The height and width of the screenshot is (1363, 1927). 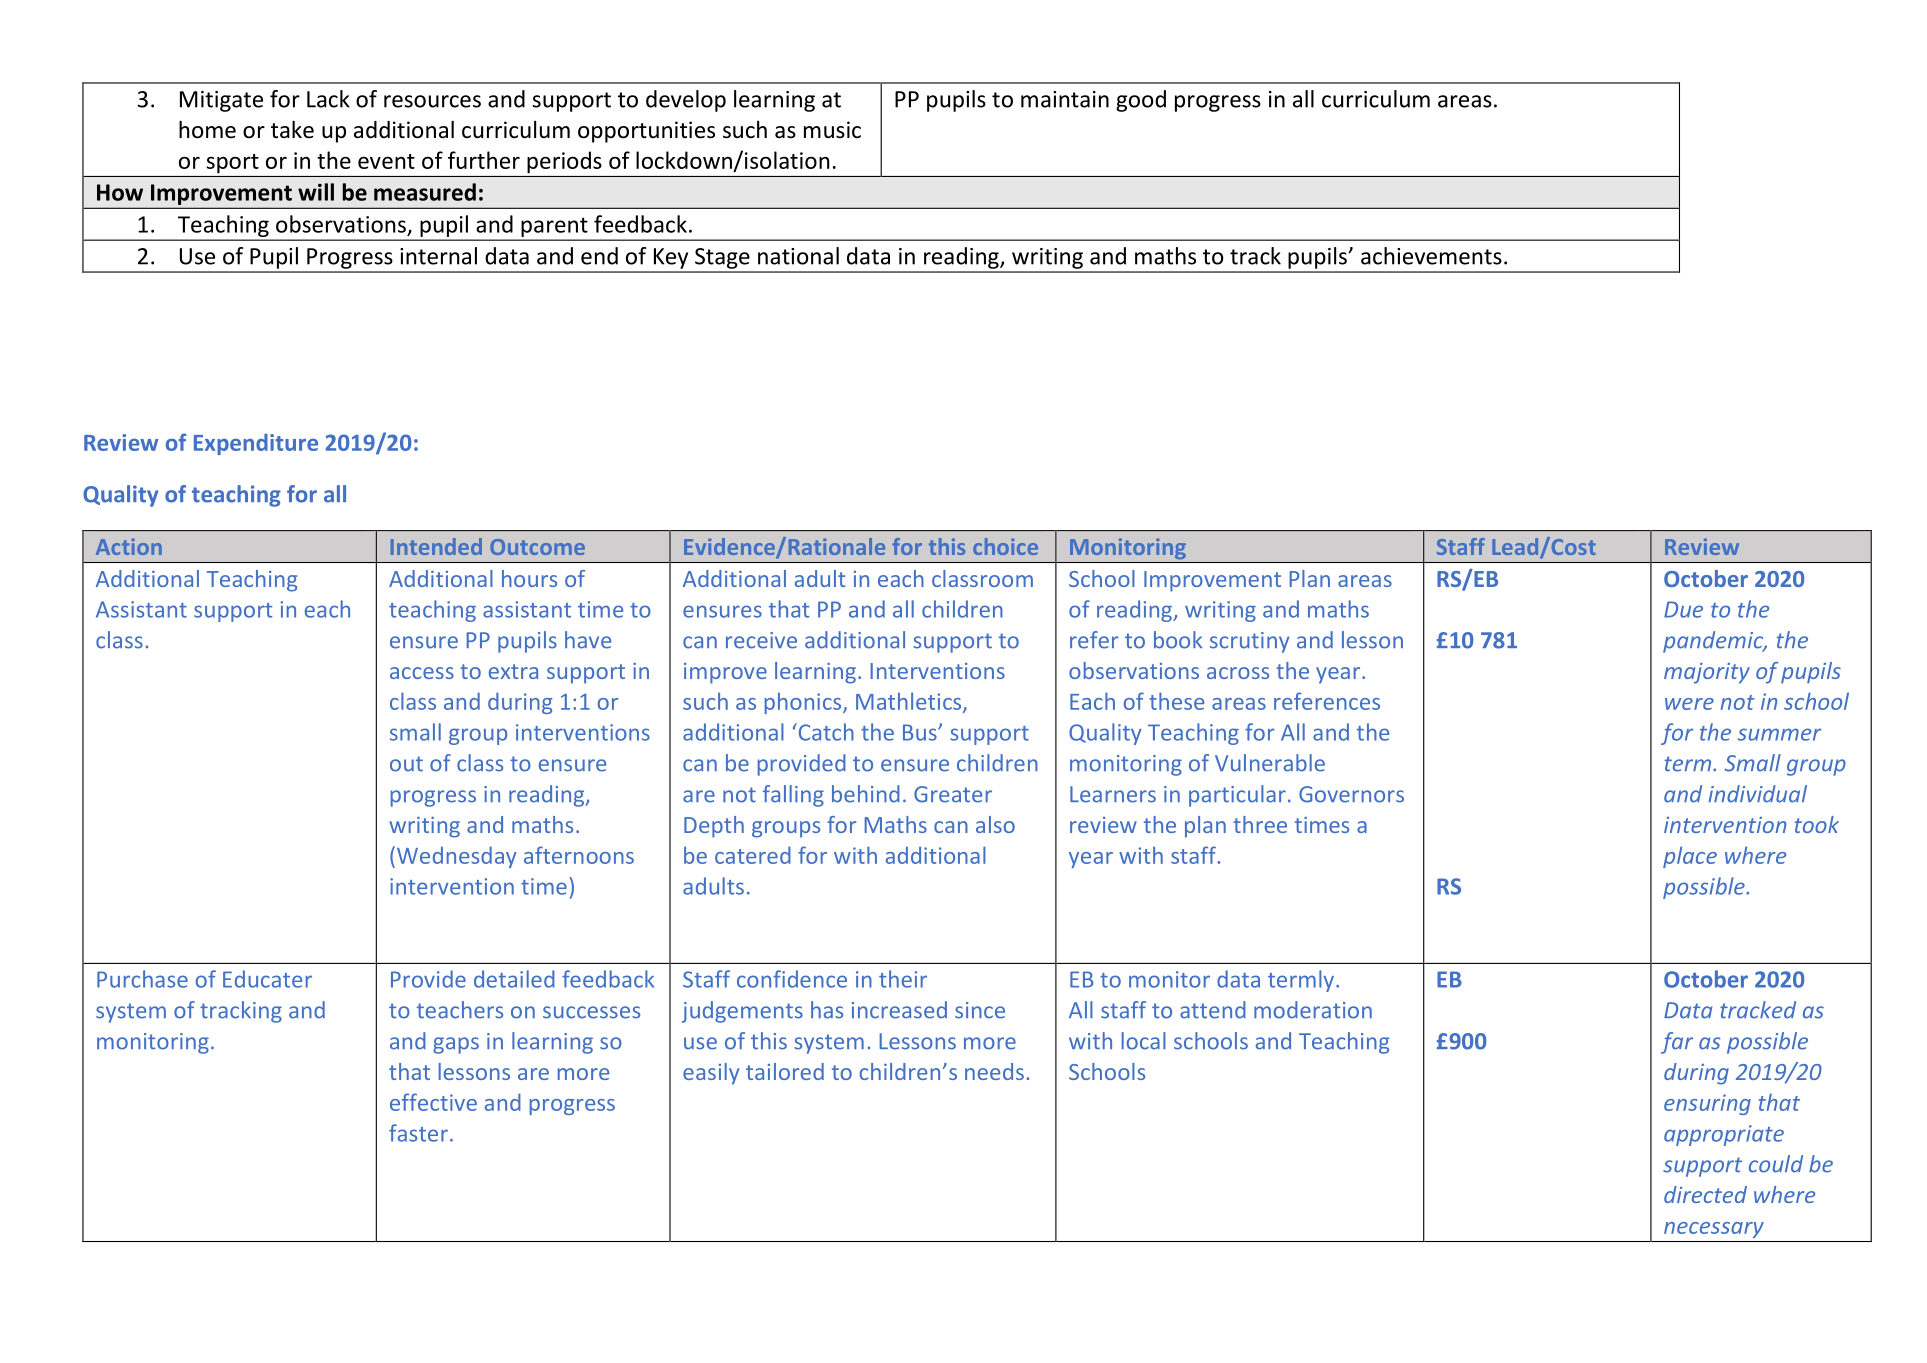 I want to click on phonics, so click(x=804, y=703).
